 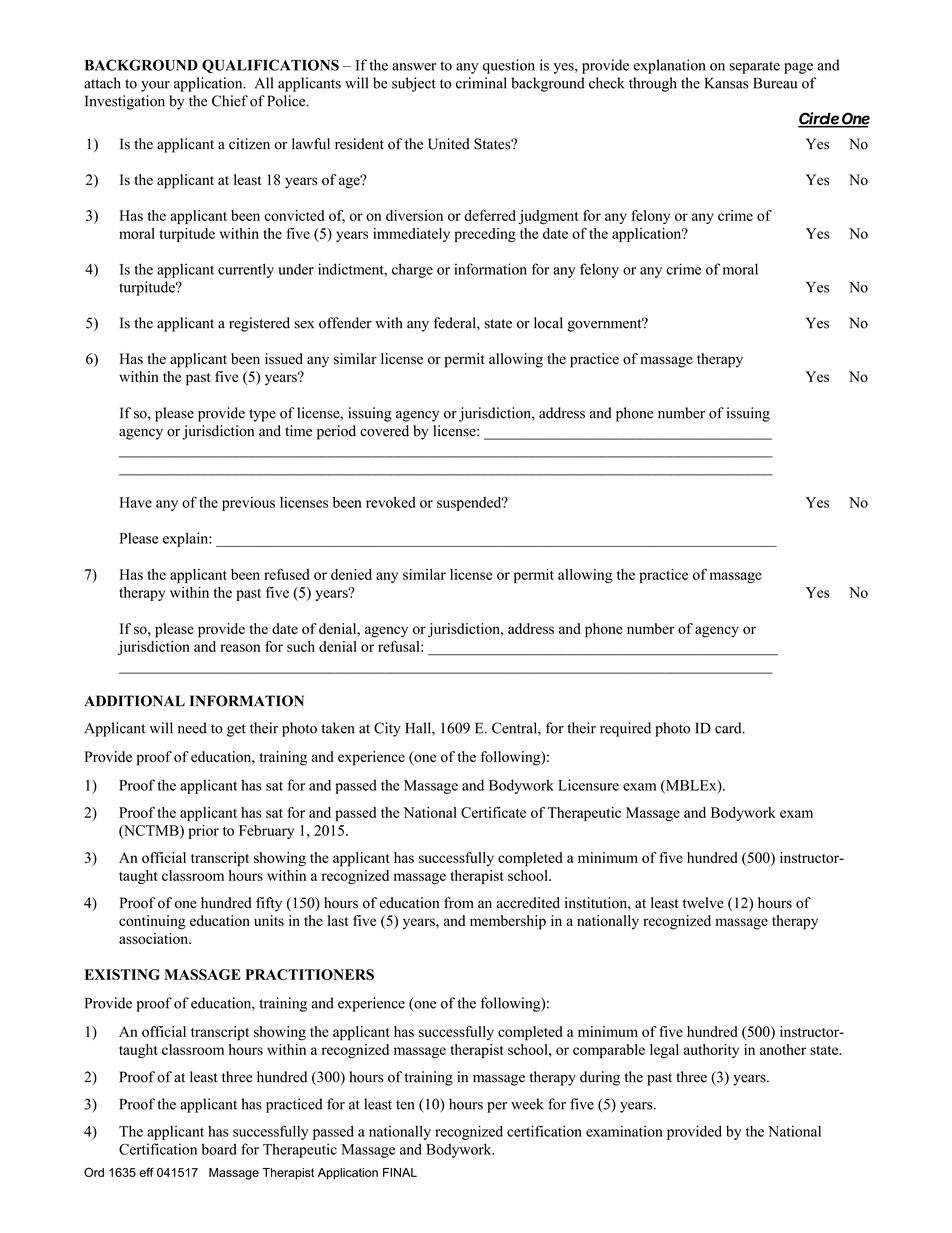 I want to click on Have, so click(x=135, y=502).
